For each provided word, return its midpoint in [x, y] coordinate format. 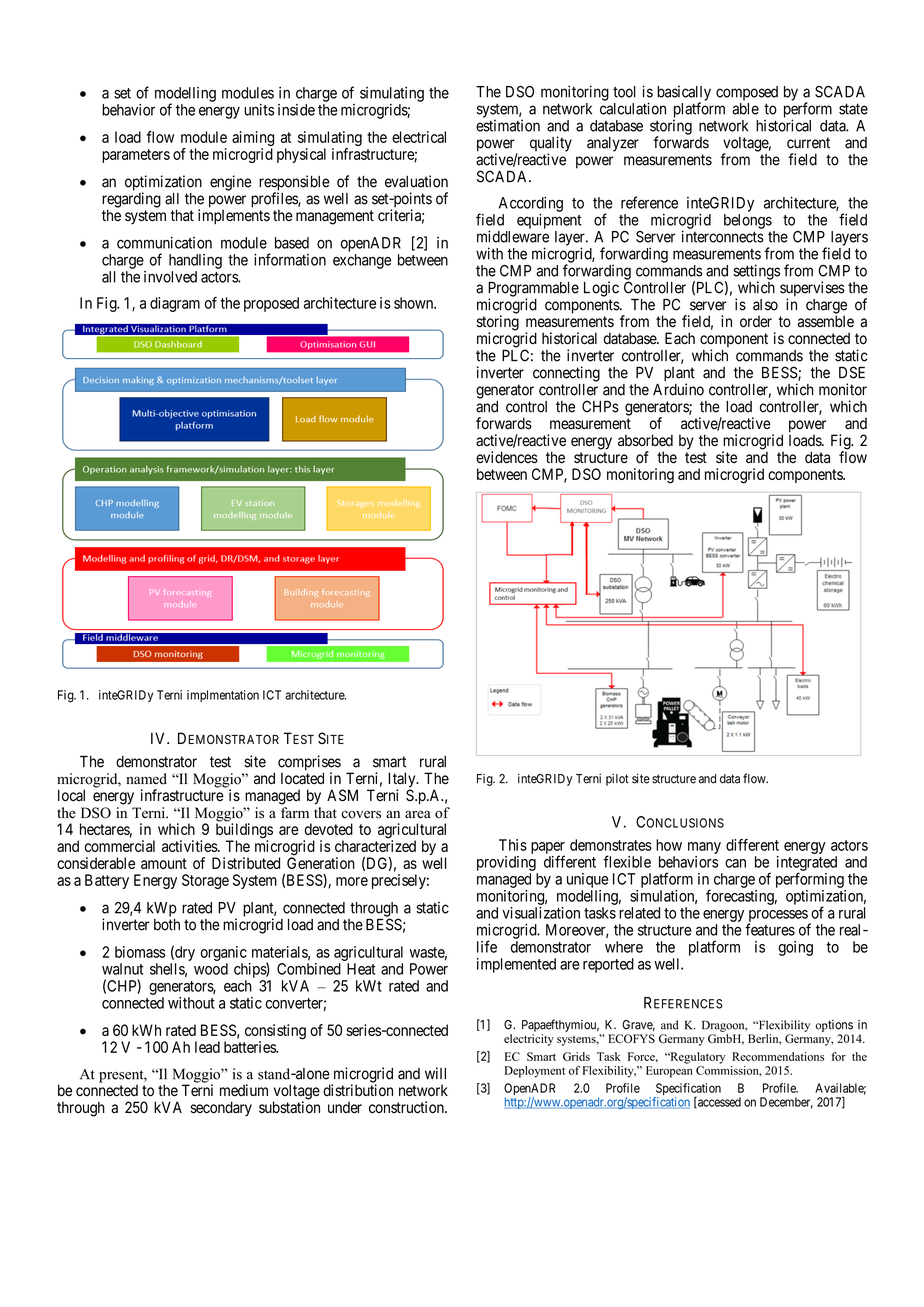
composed [747, 93]
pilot [617, 780]
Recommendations [778, 1056]
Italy [403, 781]
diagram [175, 304]
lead [207, 1047]
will [435, 1073]
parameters [136, 156]
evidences [507, 457]
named [146, 779]
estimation [508, 125]
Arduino [678, 389]
